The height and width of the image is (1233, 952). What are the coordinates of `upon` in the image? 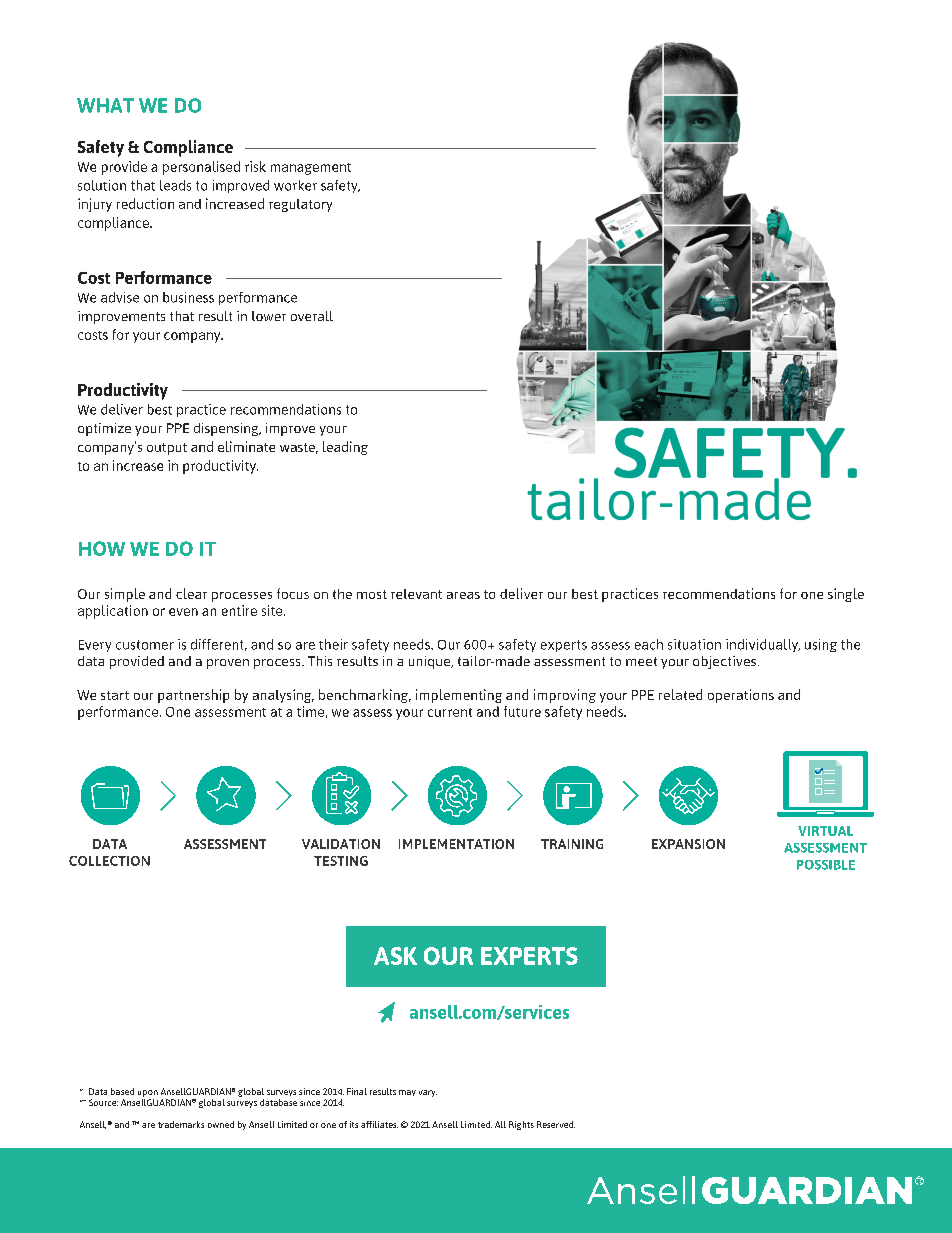 It's located at (148, 1093).
